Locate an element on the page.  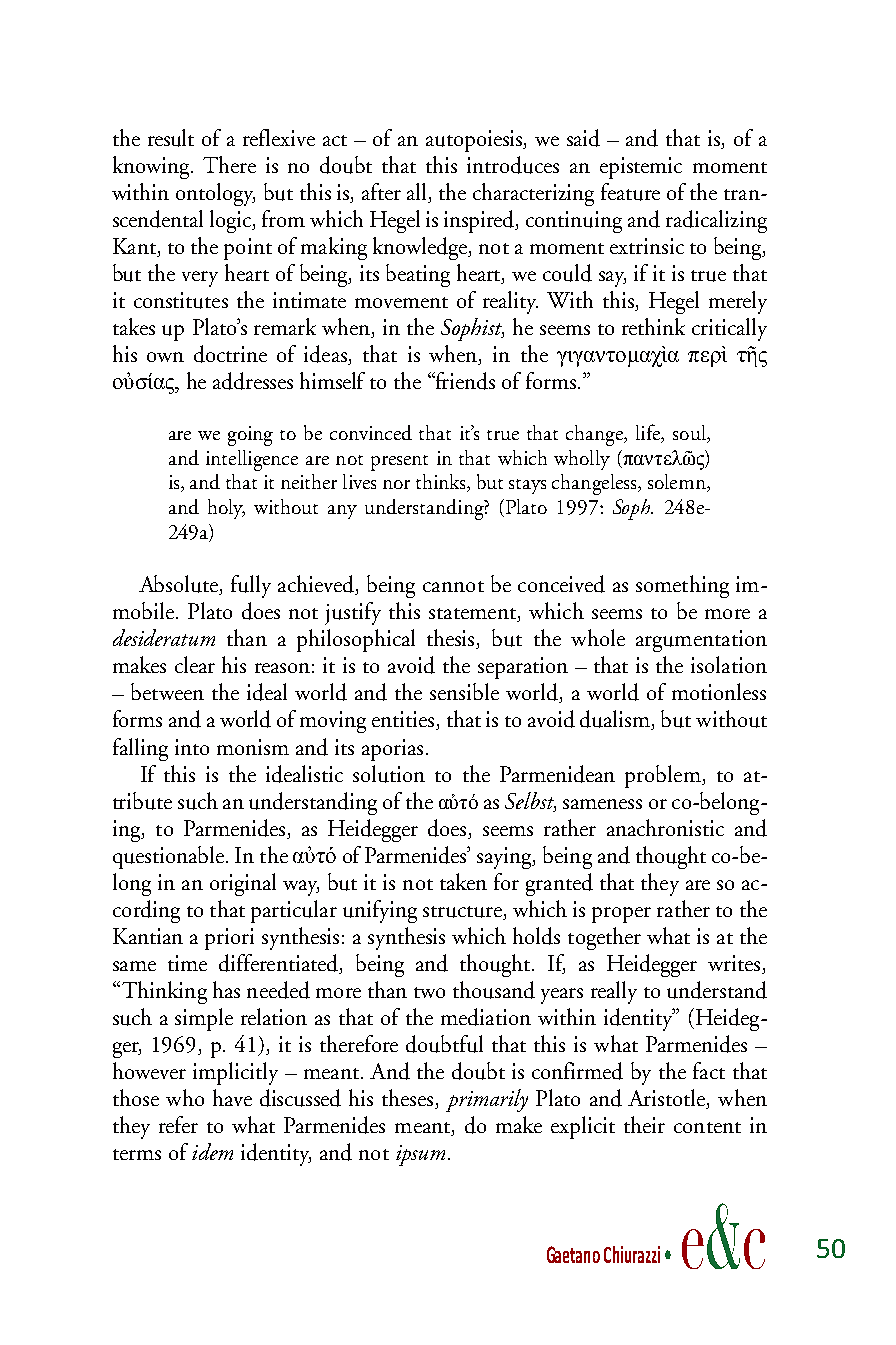
their is located at coordinates (644, 1124).
